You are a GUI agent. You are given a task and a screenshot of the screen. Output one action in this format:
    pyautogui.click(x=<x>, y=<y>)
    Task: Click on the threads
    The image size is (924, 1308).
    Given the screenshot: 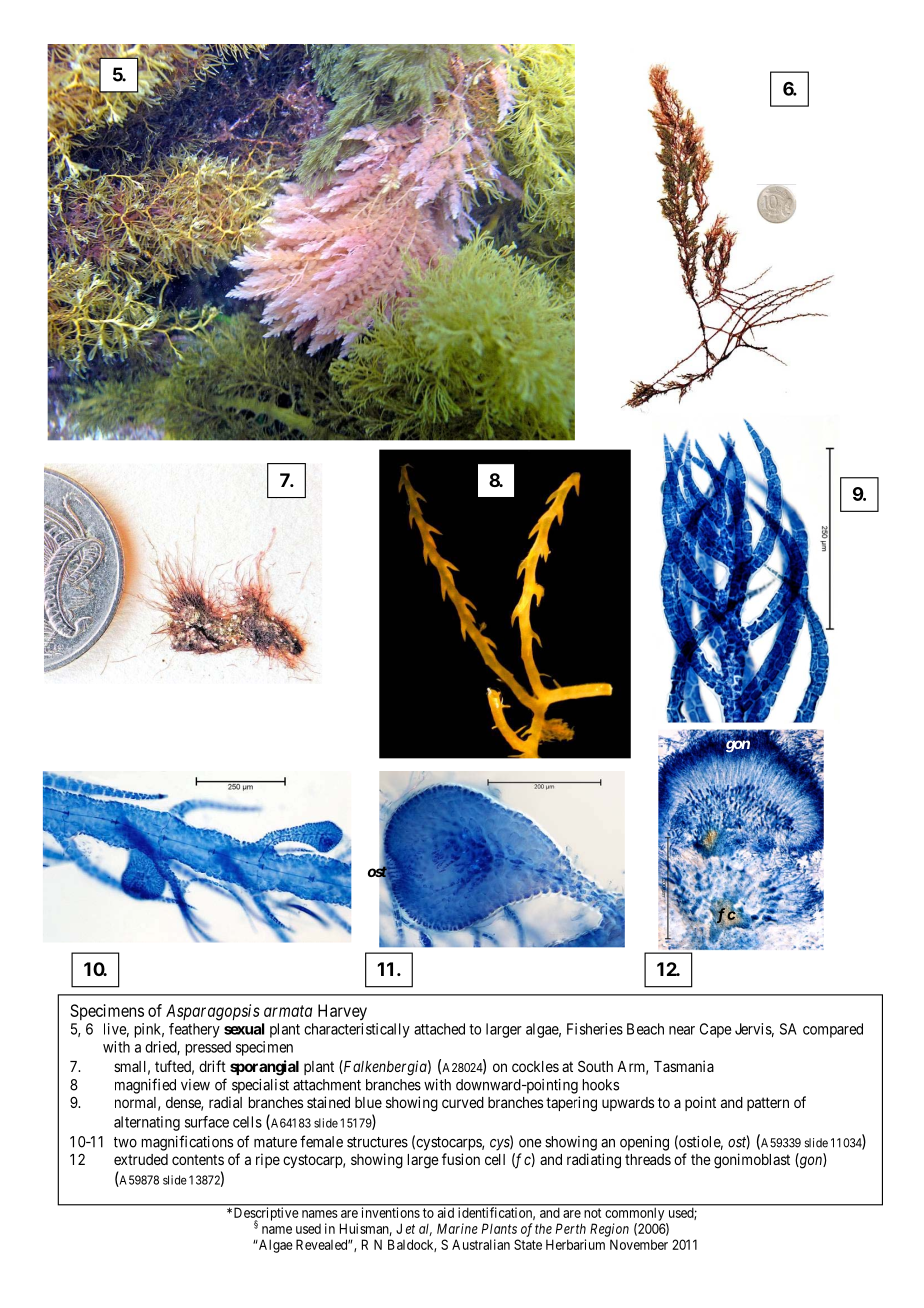 What is the action you would take?
    pyautogui.click(x=648, y=1159)
